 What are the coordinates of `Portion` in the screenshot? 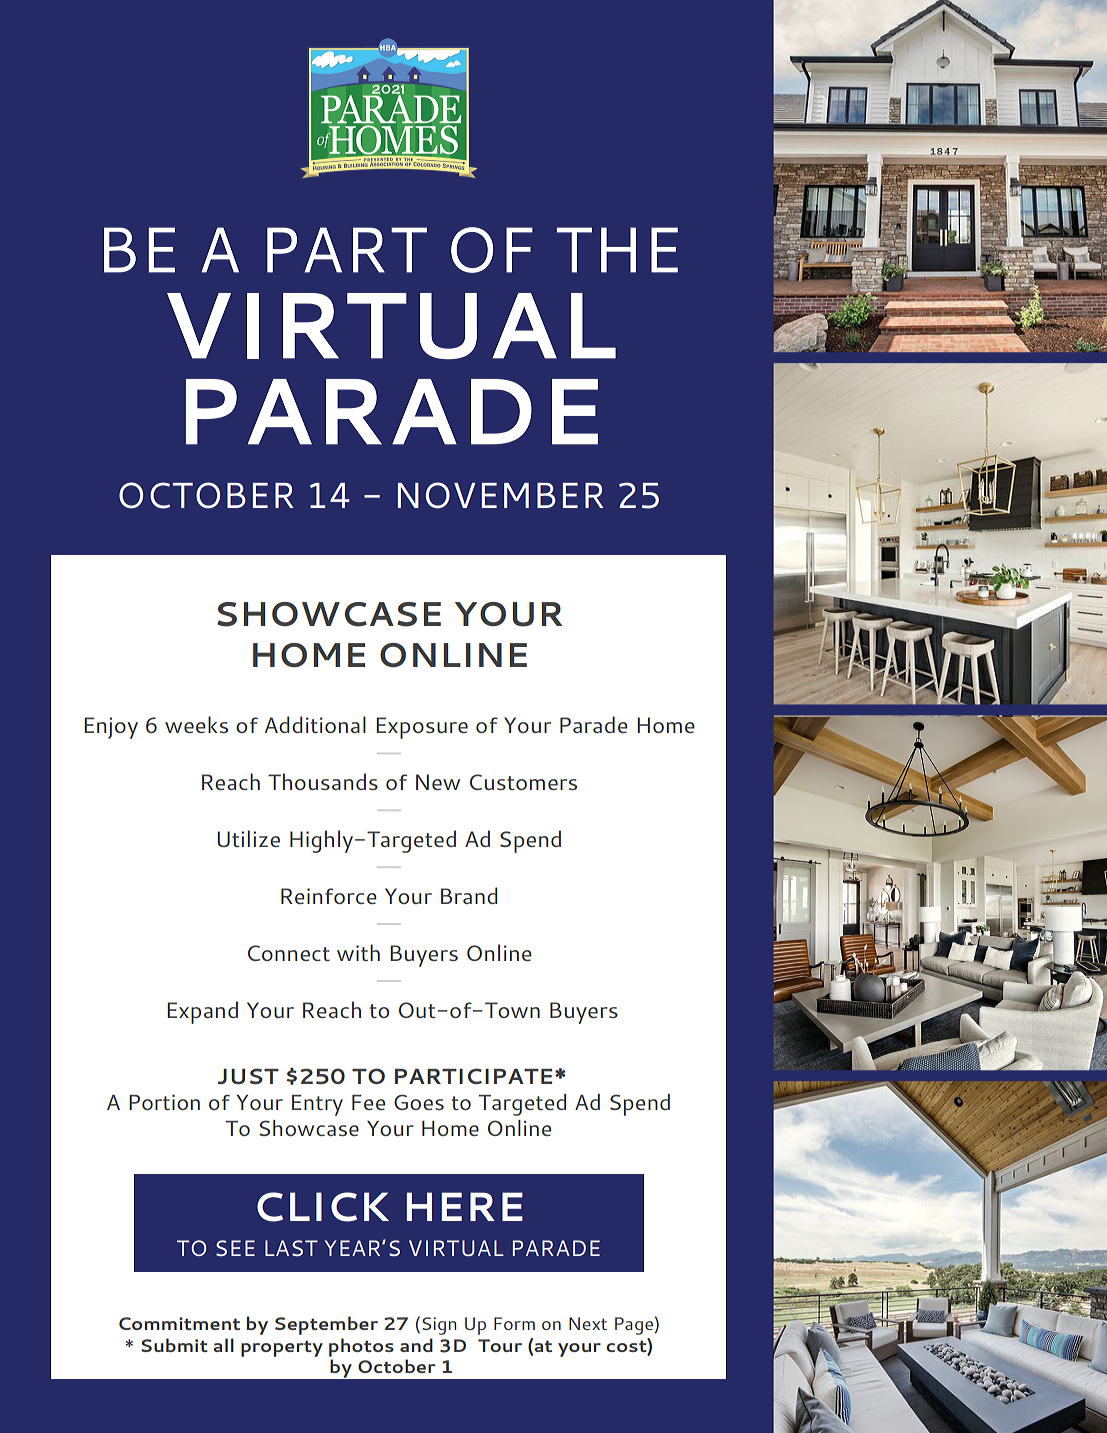 It's located at (164, 1102).
